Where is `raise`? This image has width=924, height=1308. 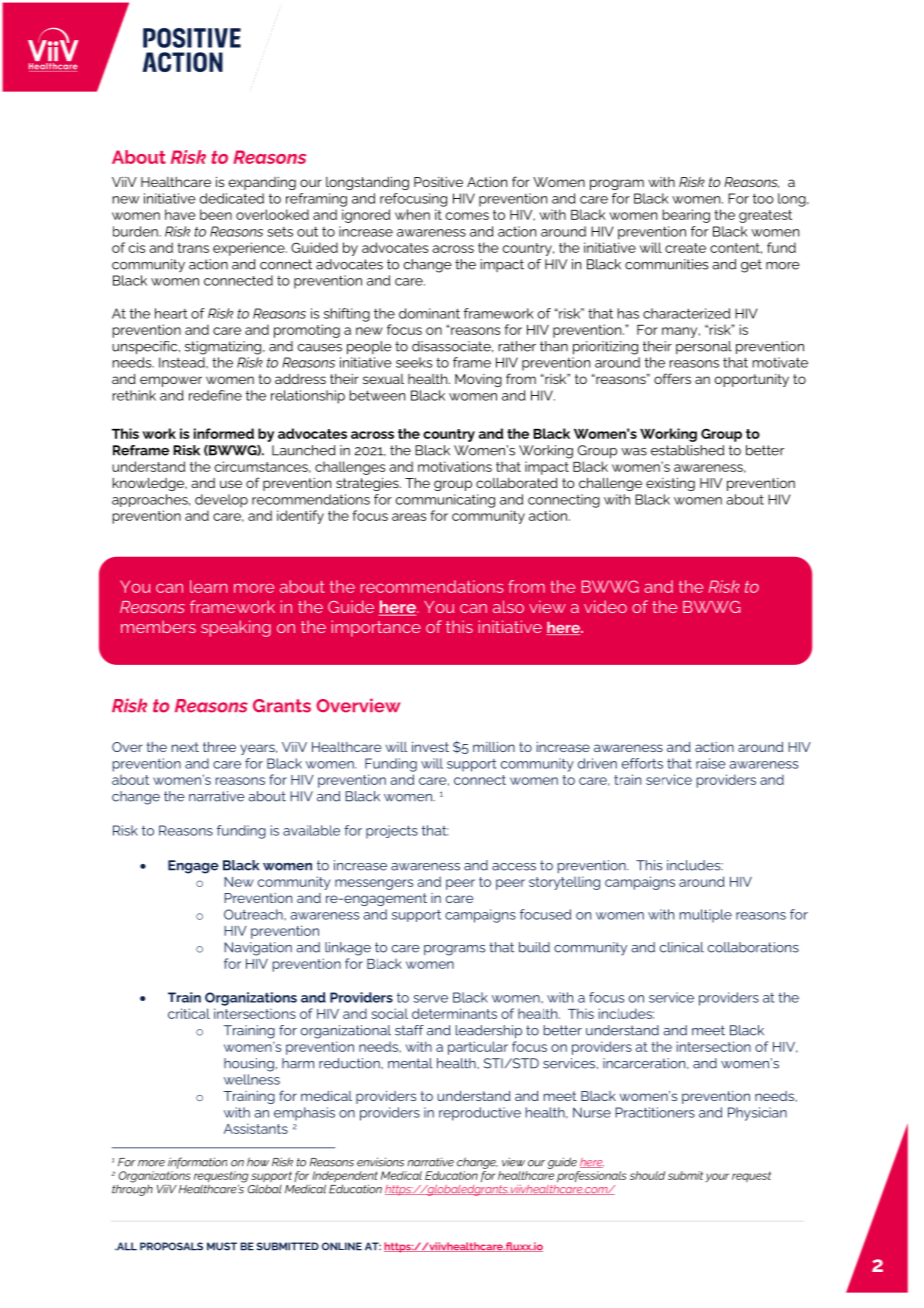 raise is located at coordinates (711, 763).
